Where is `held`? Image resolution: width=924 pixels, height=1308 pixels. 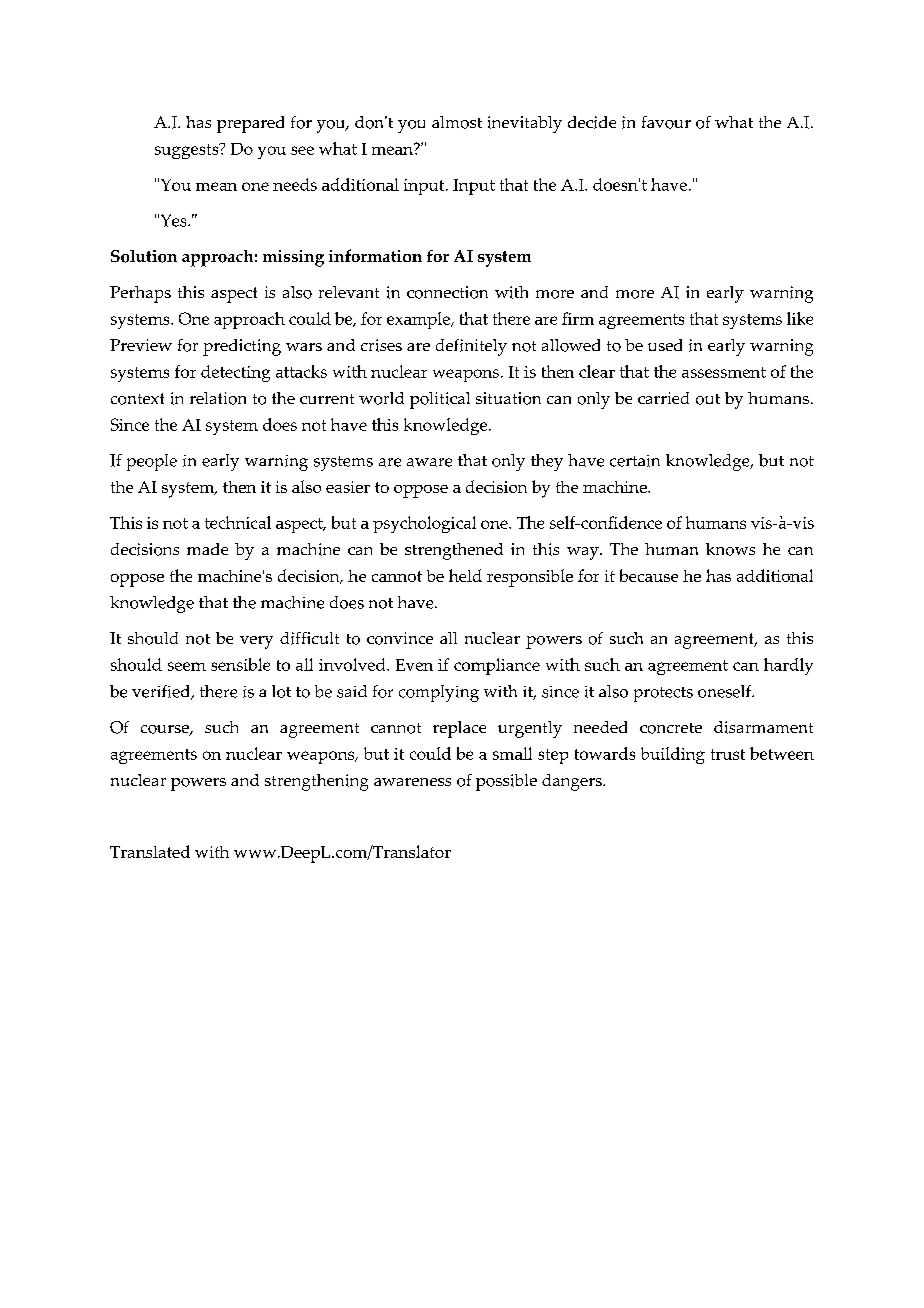
held is located at coordinates (465, 575).
